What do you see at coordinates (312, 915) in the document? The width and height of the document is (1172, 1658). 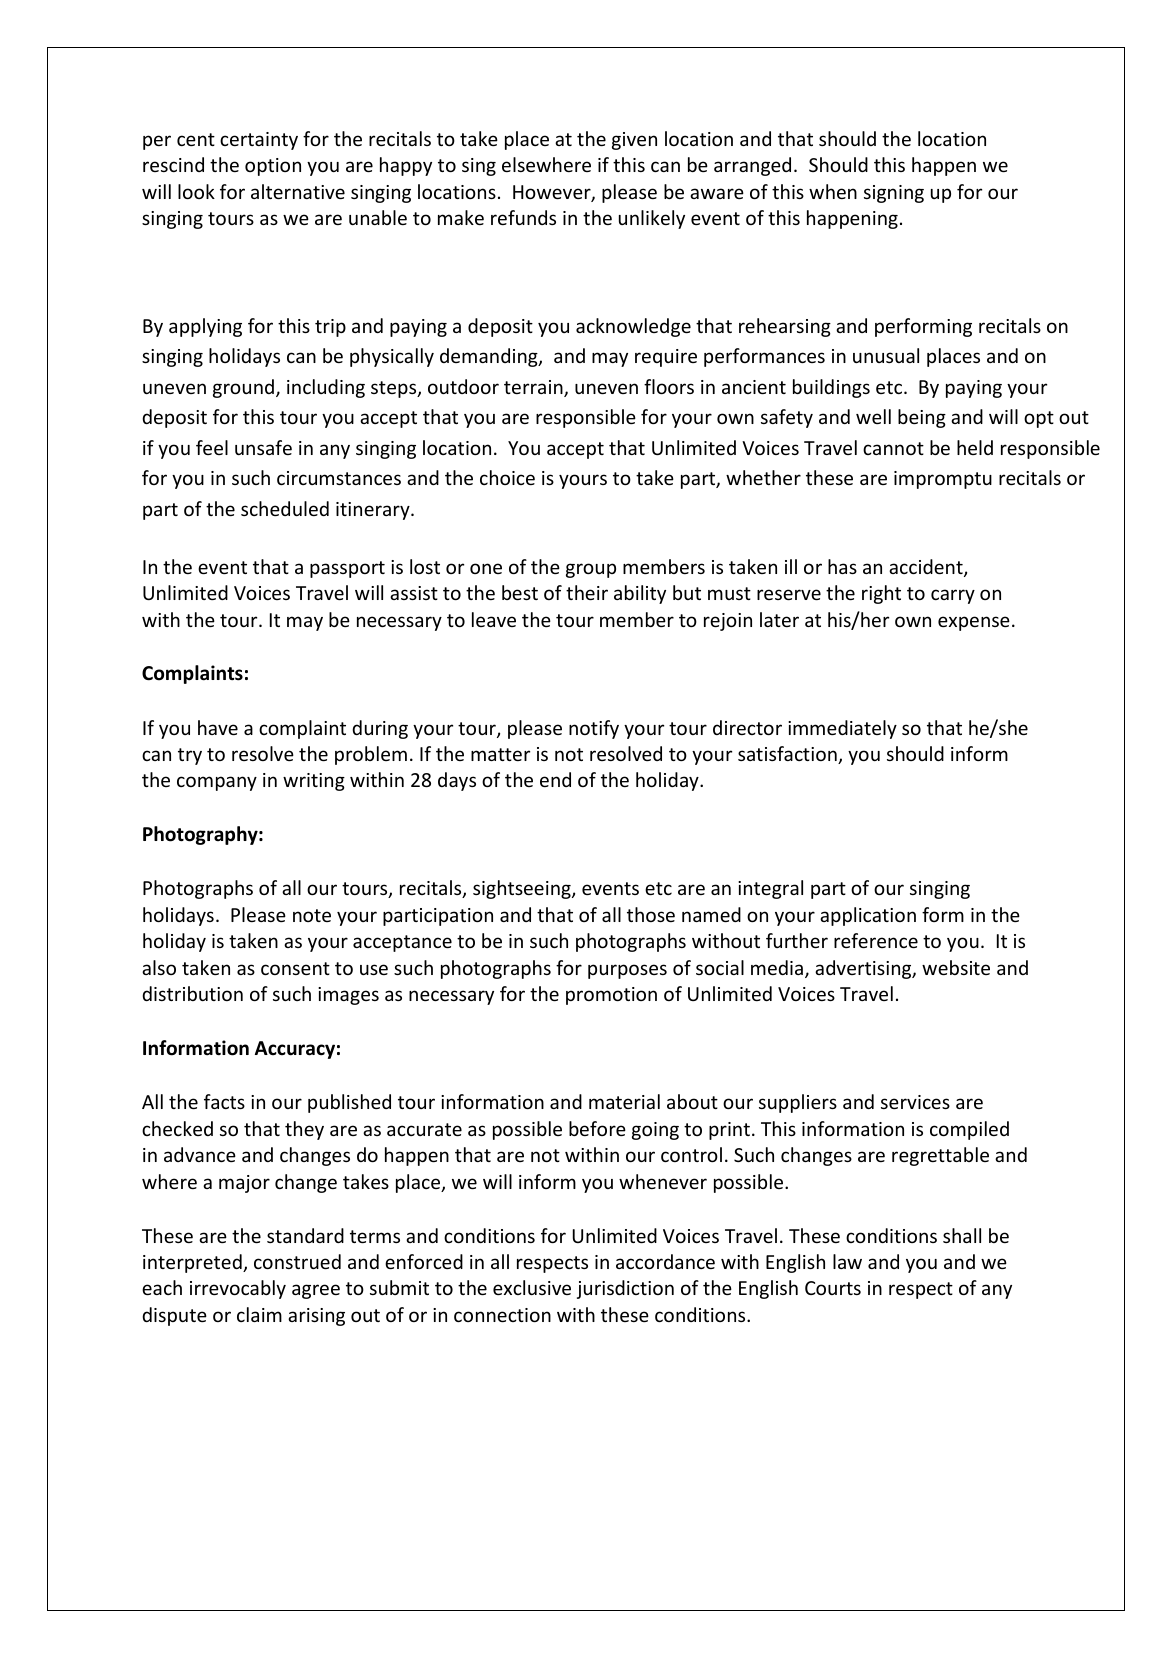 I see `note` at bounding box center [312, 915].
